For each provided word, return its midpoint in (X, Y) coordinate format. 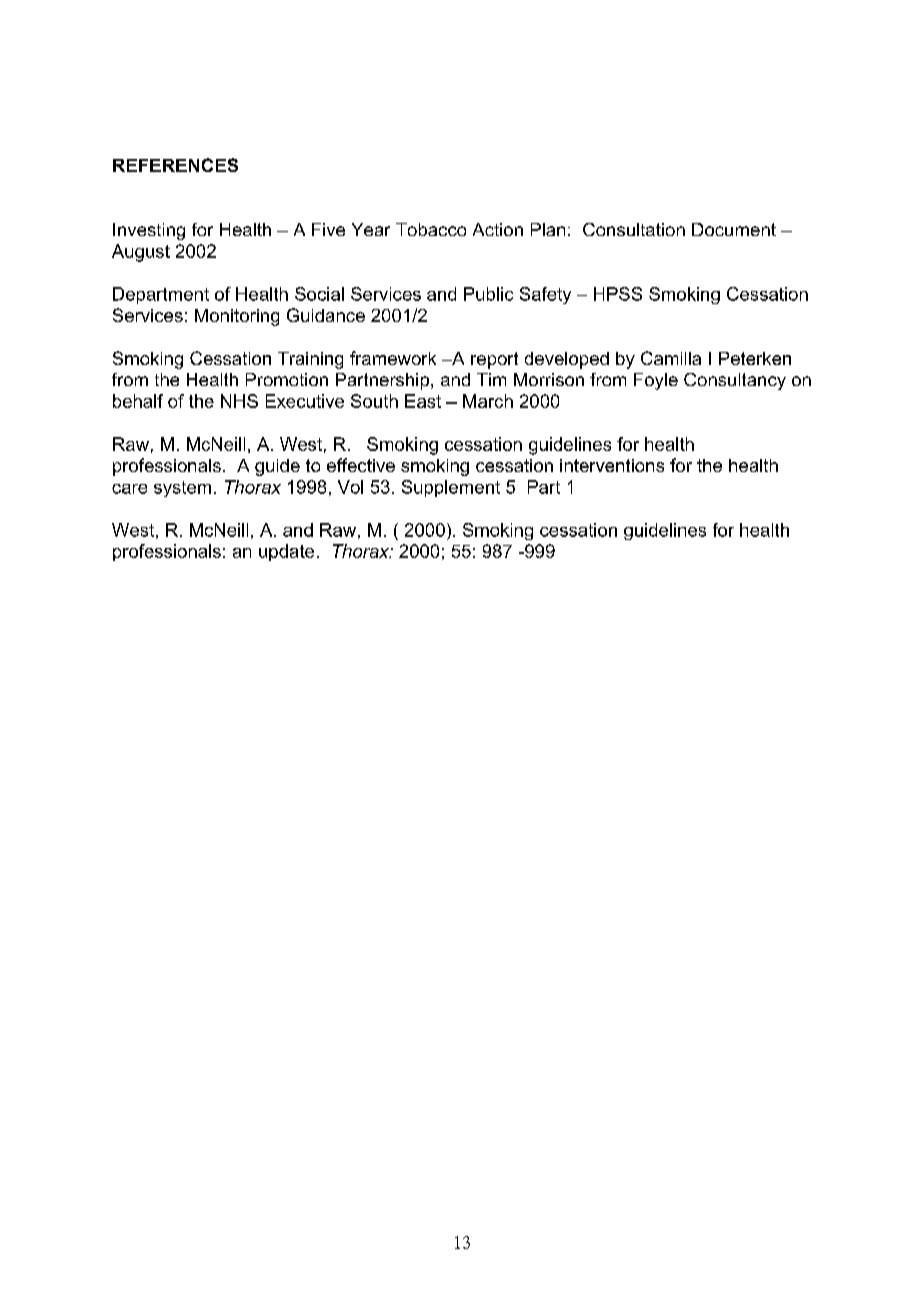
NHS (239, 401)
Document (734, 229)
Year (371, 229)
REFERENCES (175, 165)
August (141, 253)
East (423, 401)
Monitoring (237, 317)
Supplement (451, 488)
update (286, 552)
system (182, 489)
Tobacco (431, 229)
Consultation (634, 229)
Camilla (671, 358)
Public (488, 294)
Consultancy (735, 381)
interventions (612, 465)
